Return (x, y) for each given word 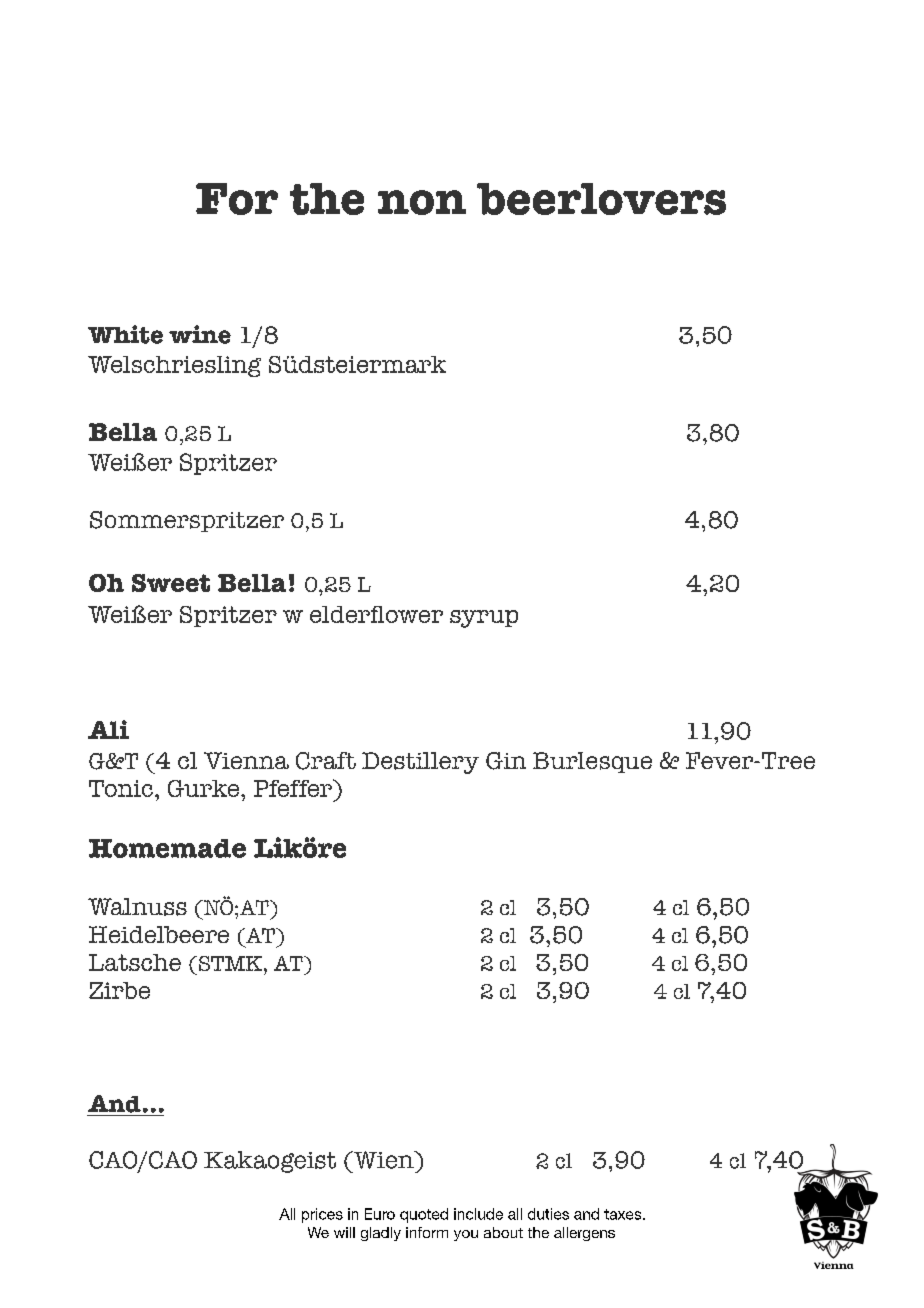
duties (548, 1214)
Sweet (171, 583)
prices (322, 1215)
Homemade (167, 848)
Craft (326, 761)
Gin (506, 761)
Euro (380, 1214)
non (422, 202)
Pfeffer (294, 788)
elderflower (376, 614)
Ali (108, 729)
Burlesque (592, 762)
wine (200, 334)
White (125, 334)
